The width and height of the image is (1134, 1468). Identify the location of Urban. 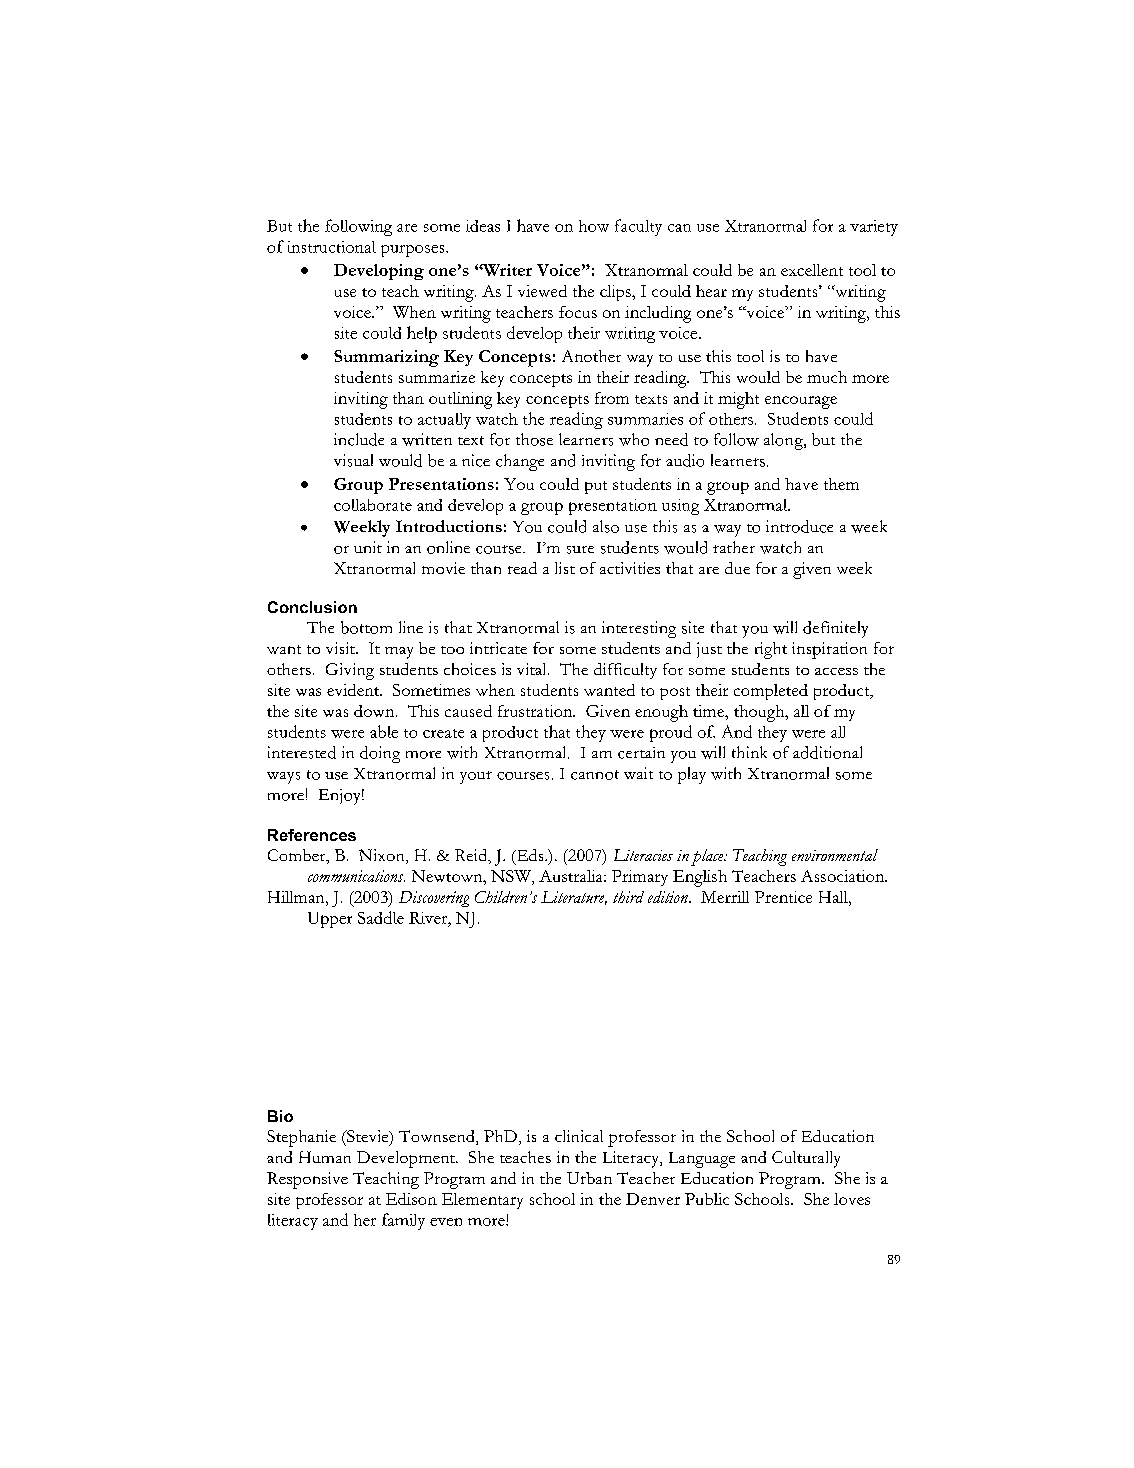
(589, 1178).
